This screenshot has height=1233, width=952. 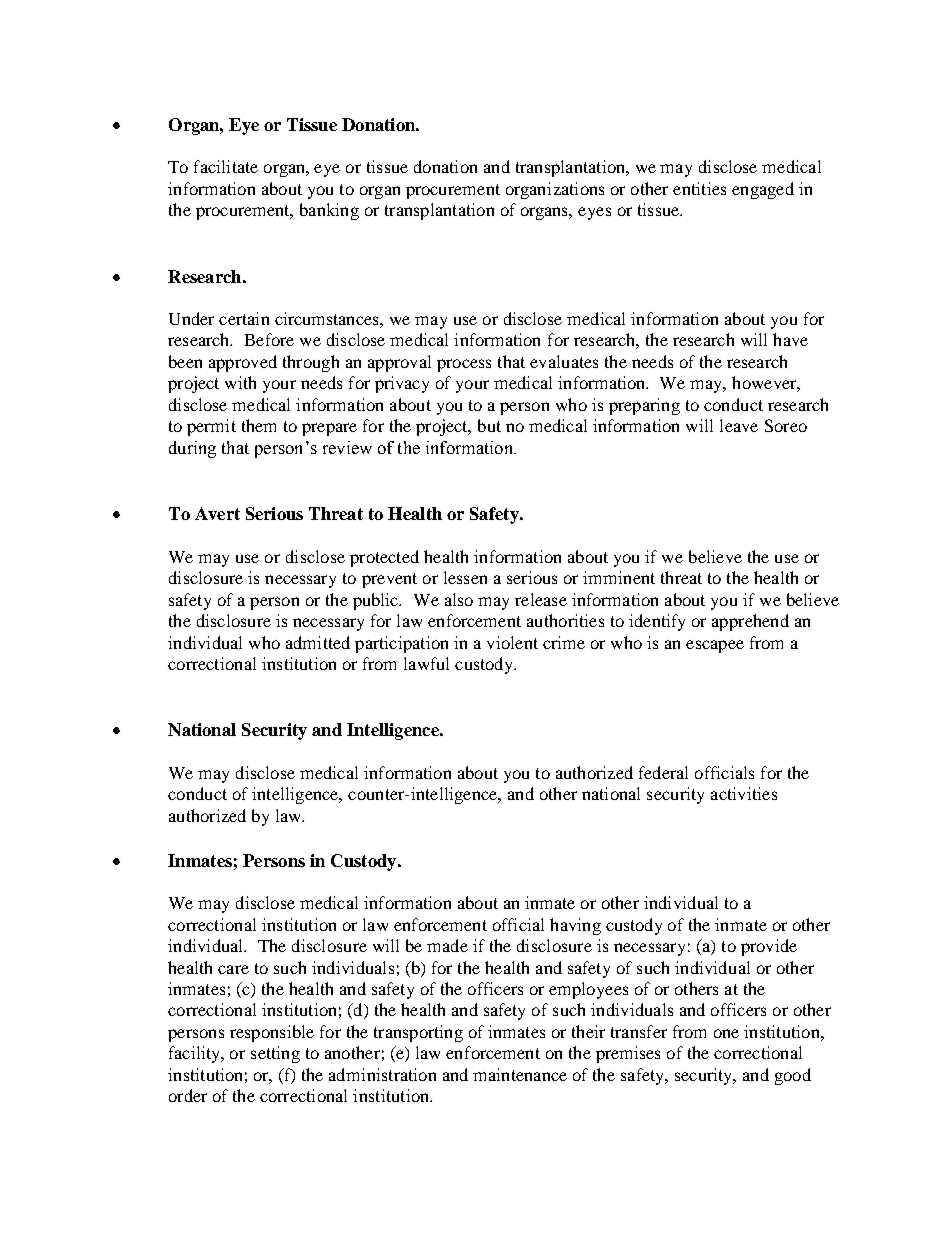 I want to click on escapee, so click(x=715, y=646).
